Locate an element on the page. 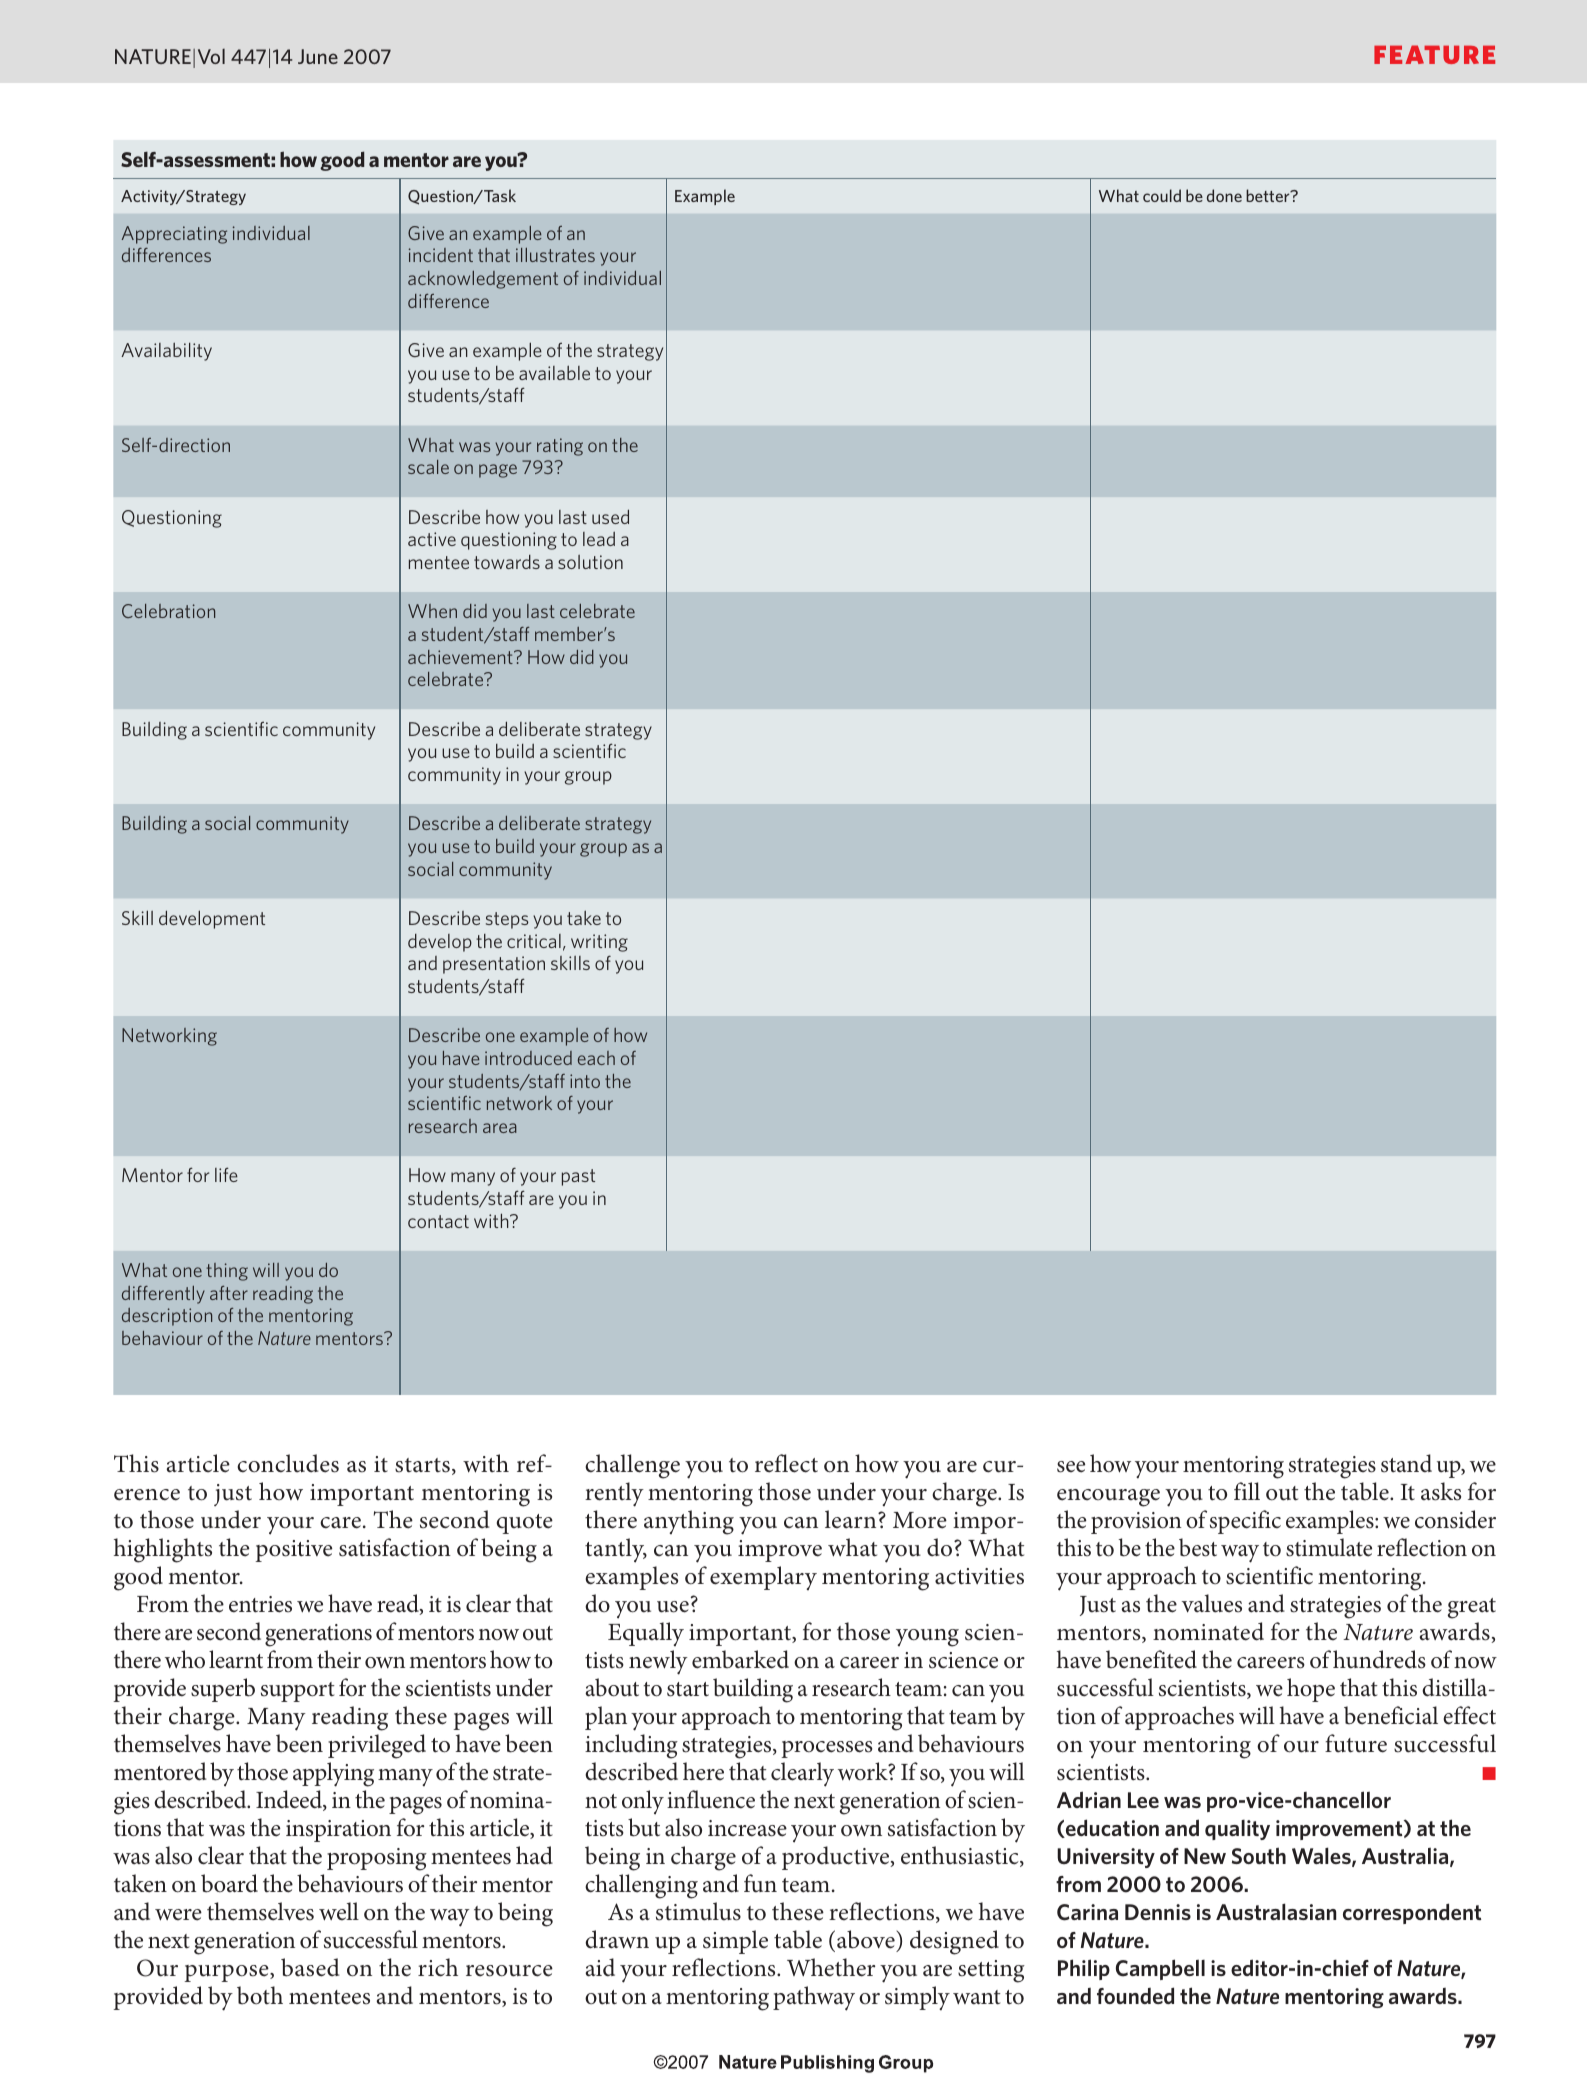  achievement is located at coordinates (461, 657).
